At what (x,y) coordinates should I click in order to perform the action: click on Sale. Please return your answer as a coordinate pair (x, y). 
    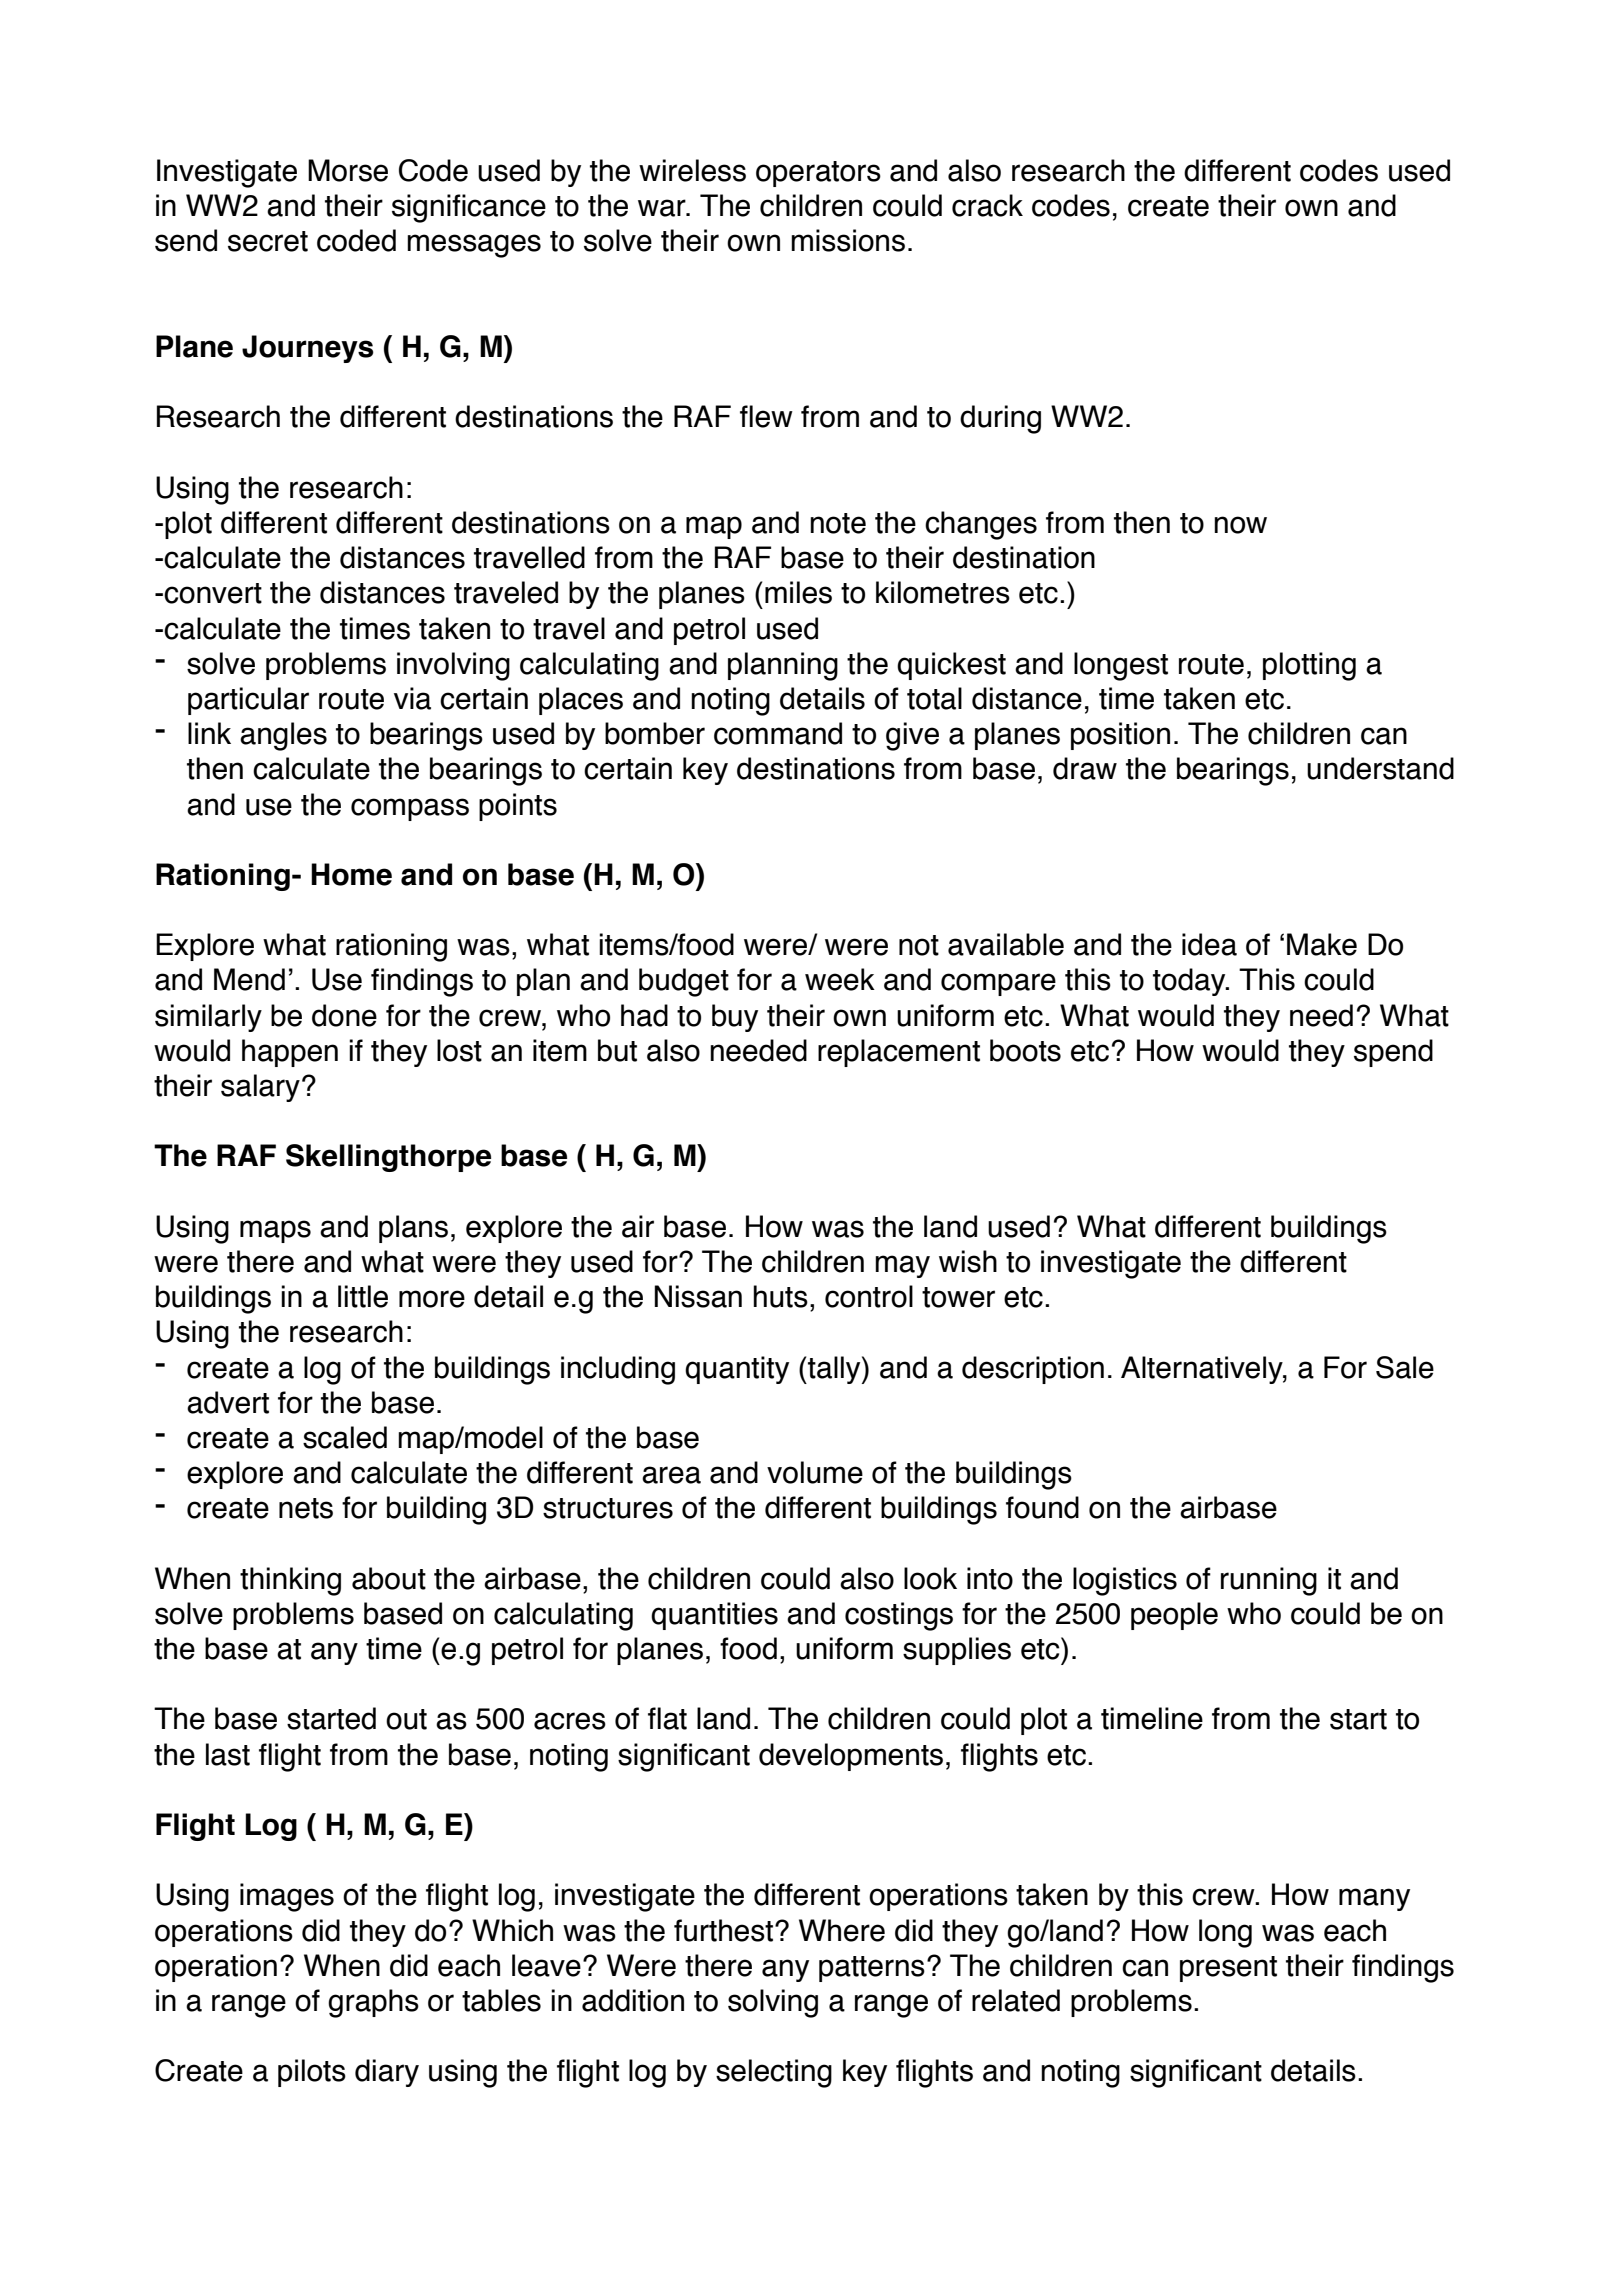
    Looking at the image, I should click on (1405, 1367).
